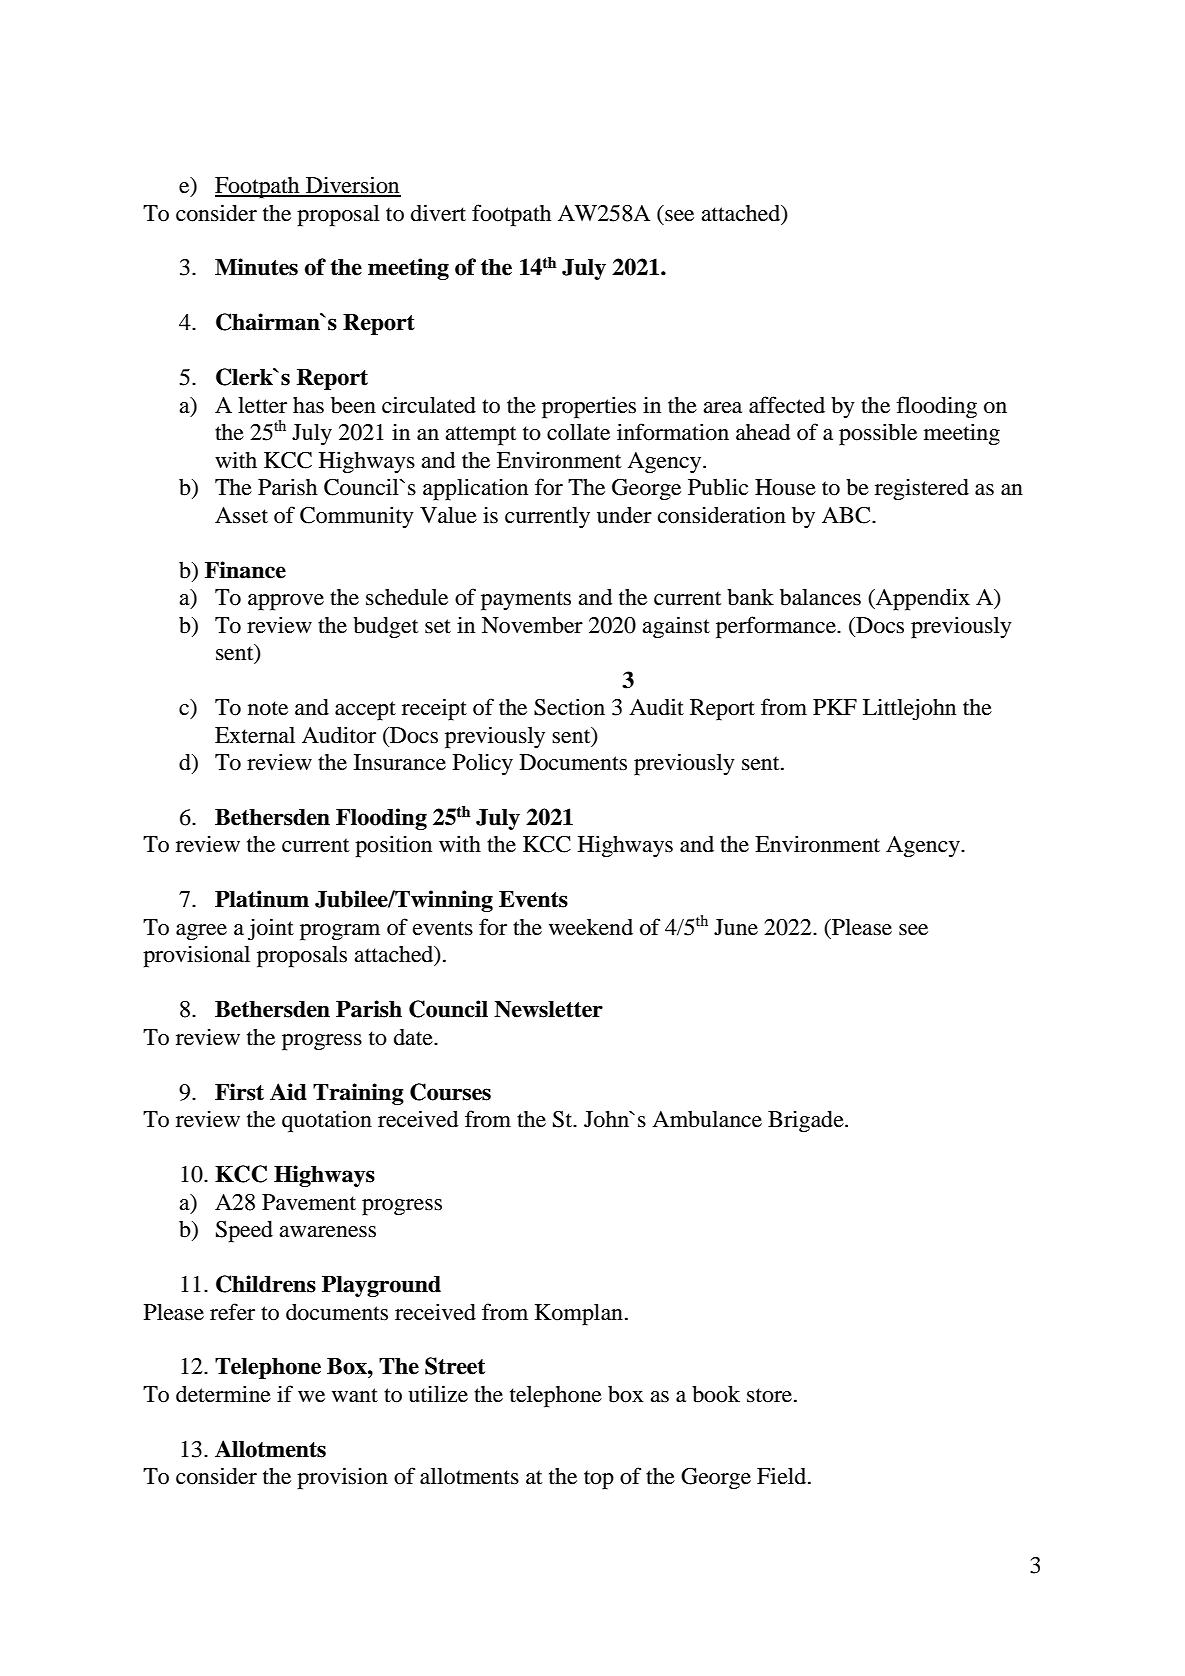  I want to click on divert, so click(438, 213).
